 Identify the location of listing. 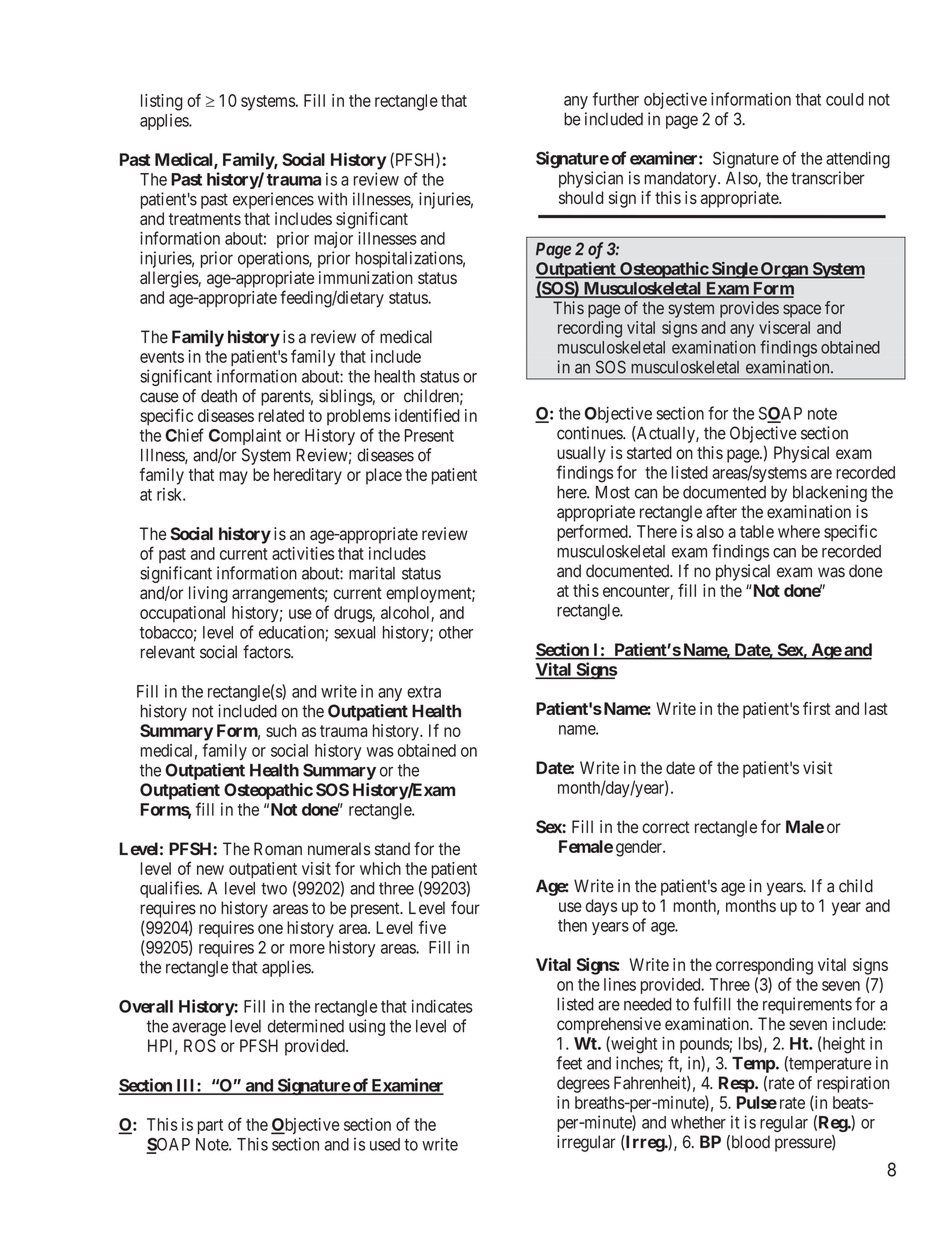
(162, 102).
